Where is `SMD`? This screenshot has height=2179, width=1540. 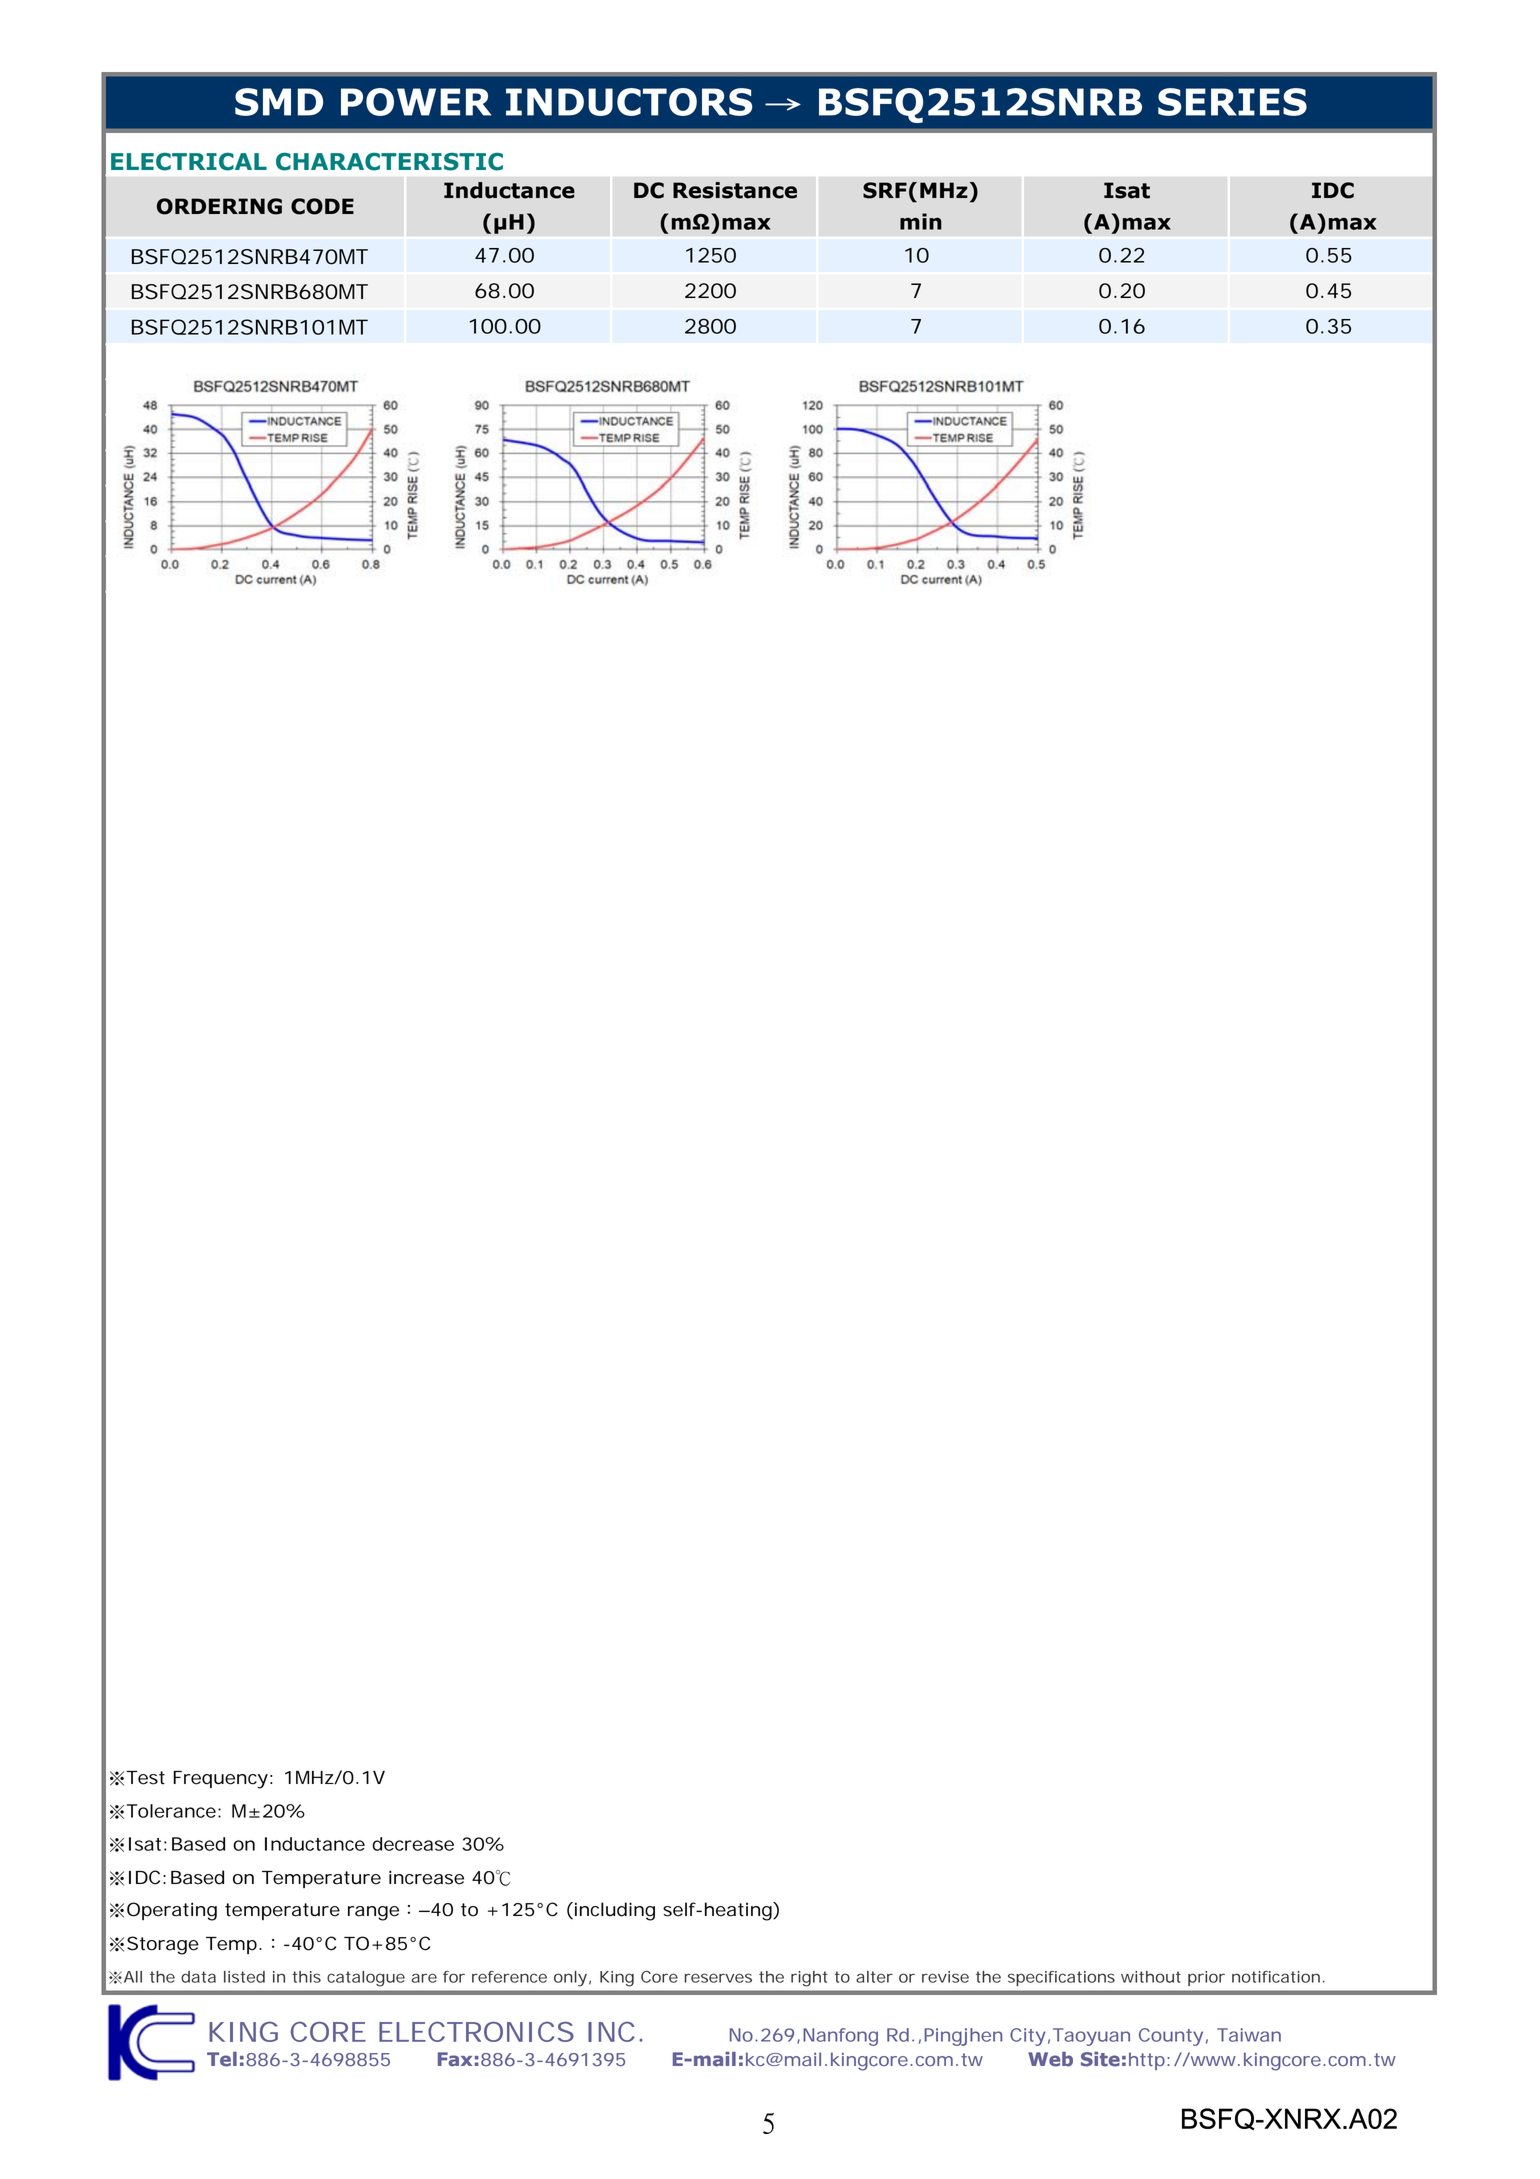
SMD is located at coordinates (279, 102).
